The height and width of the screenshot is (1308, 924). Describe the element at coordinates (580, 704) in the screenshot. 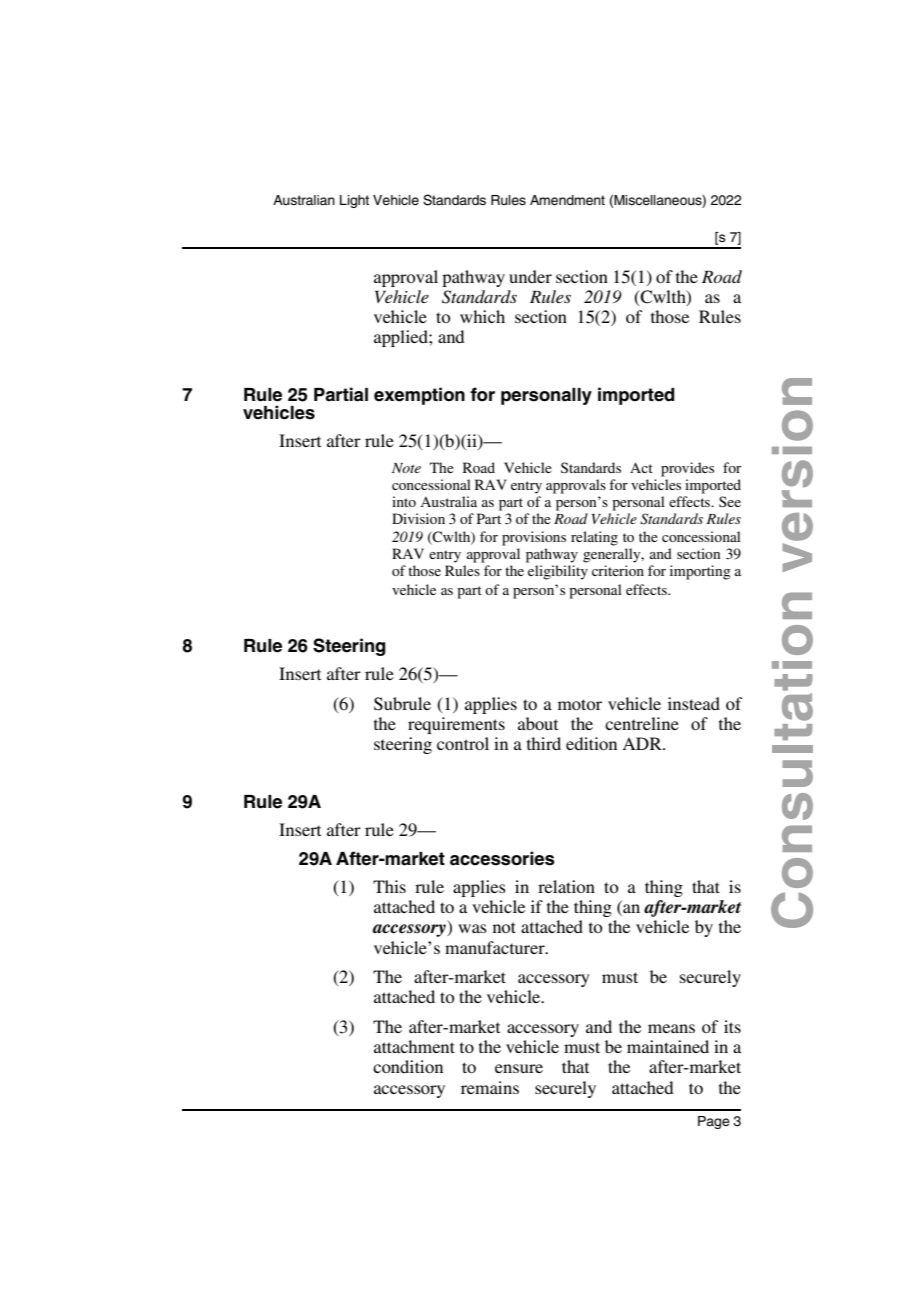

I see `motor` at that location.
